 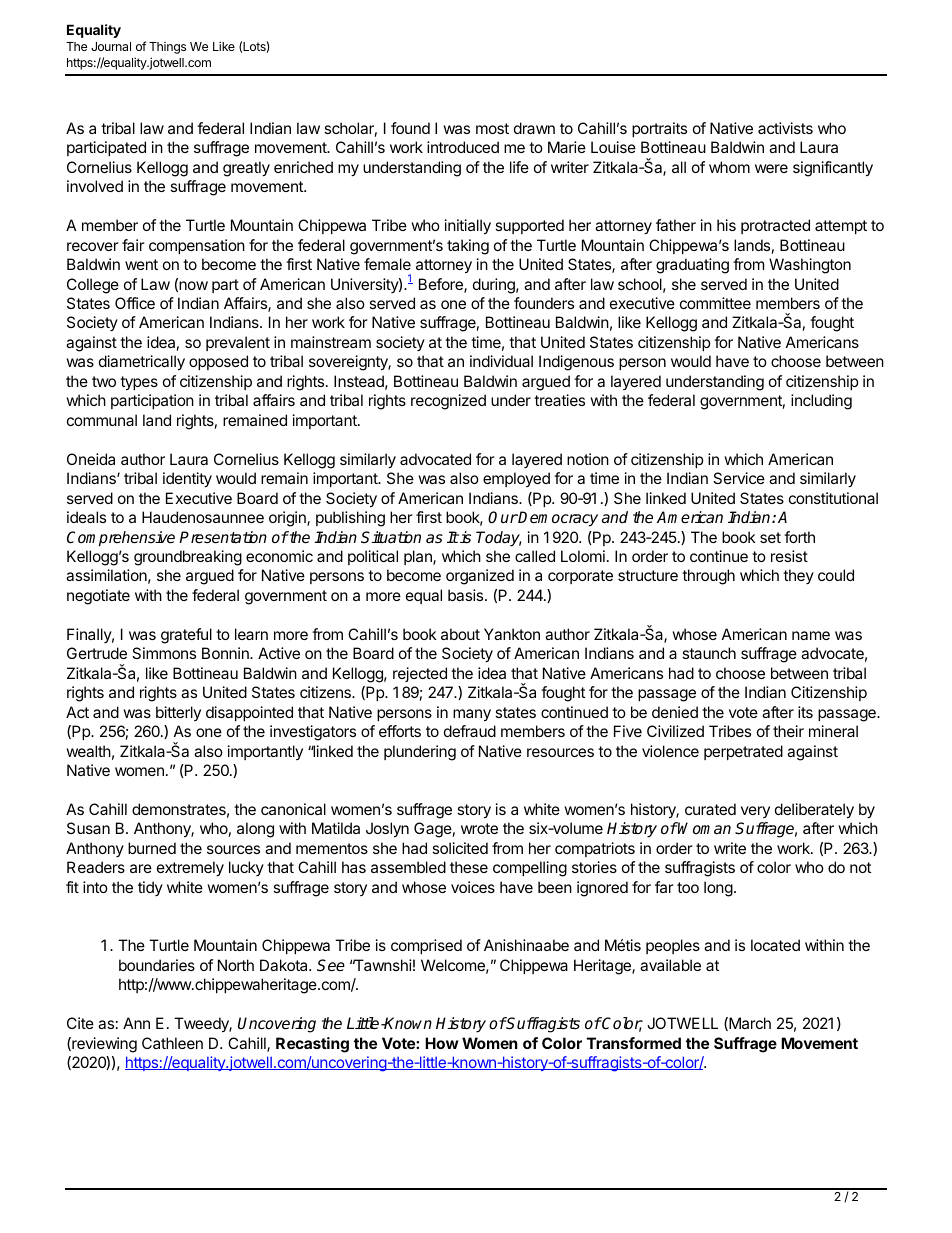 I want to click on most, so click(x=492, y=128).
